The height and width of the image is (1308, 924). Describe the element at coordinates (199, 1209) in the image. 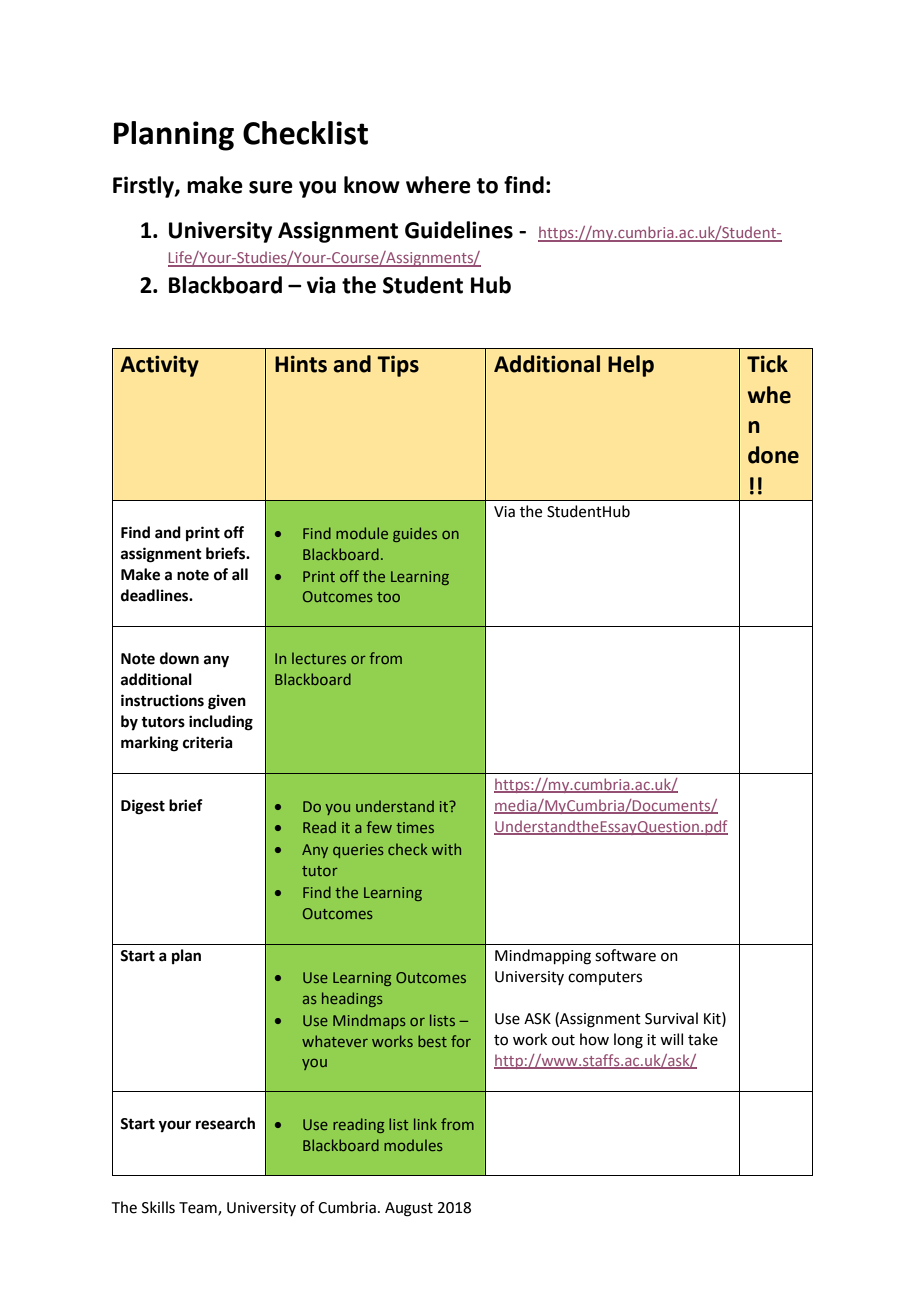

I see `Team` at that location.
